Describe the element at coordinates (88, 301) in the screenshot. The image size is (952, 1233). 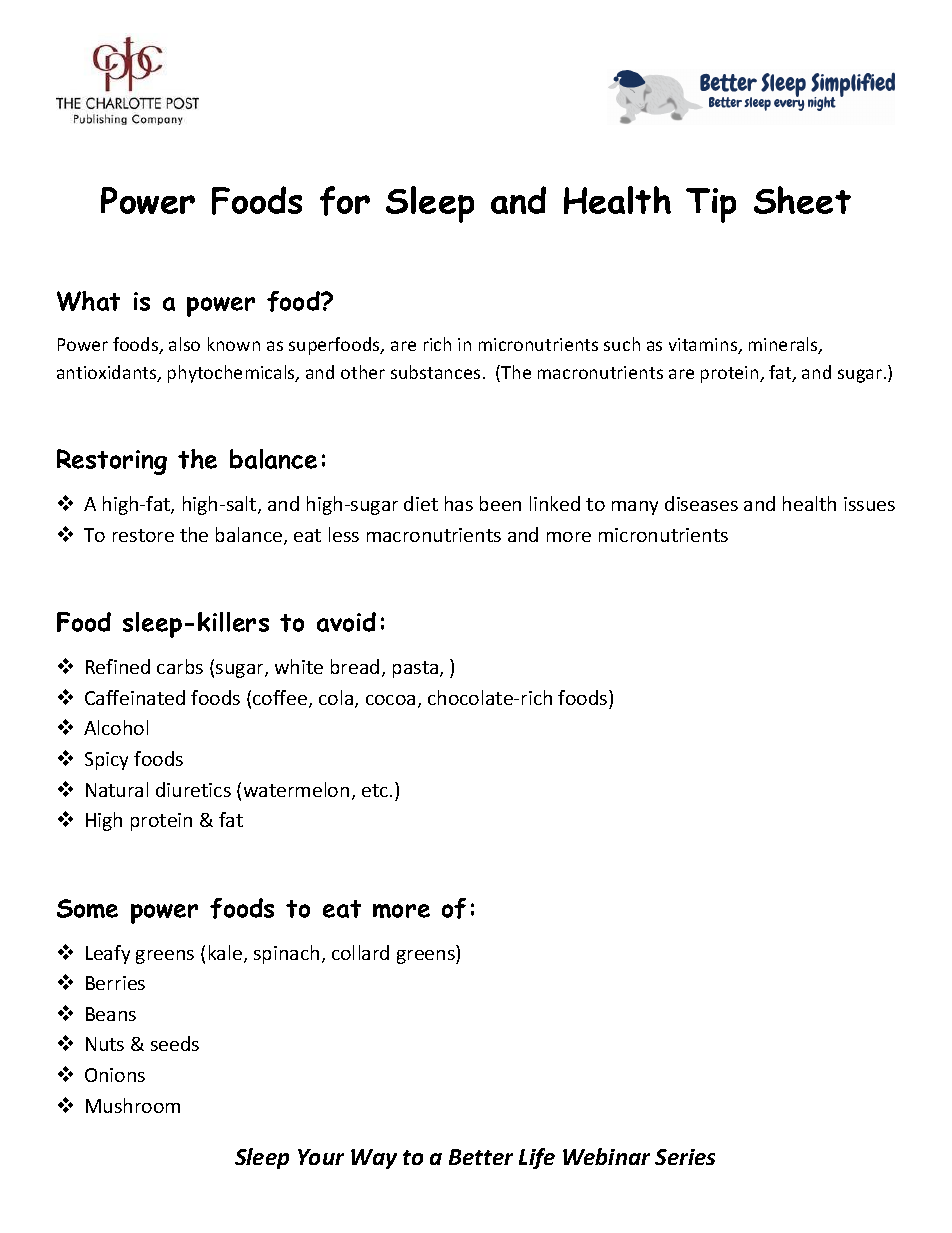
I see `What` at that location.
